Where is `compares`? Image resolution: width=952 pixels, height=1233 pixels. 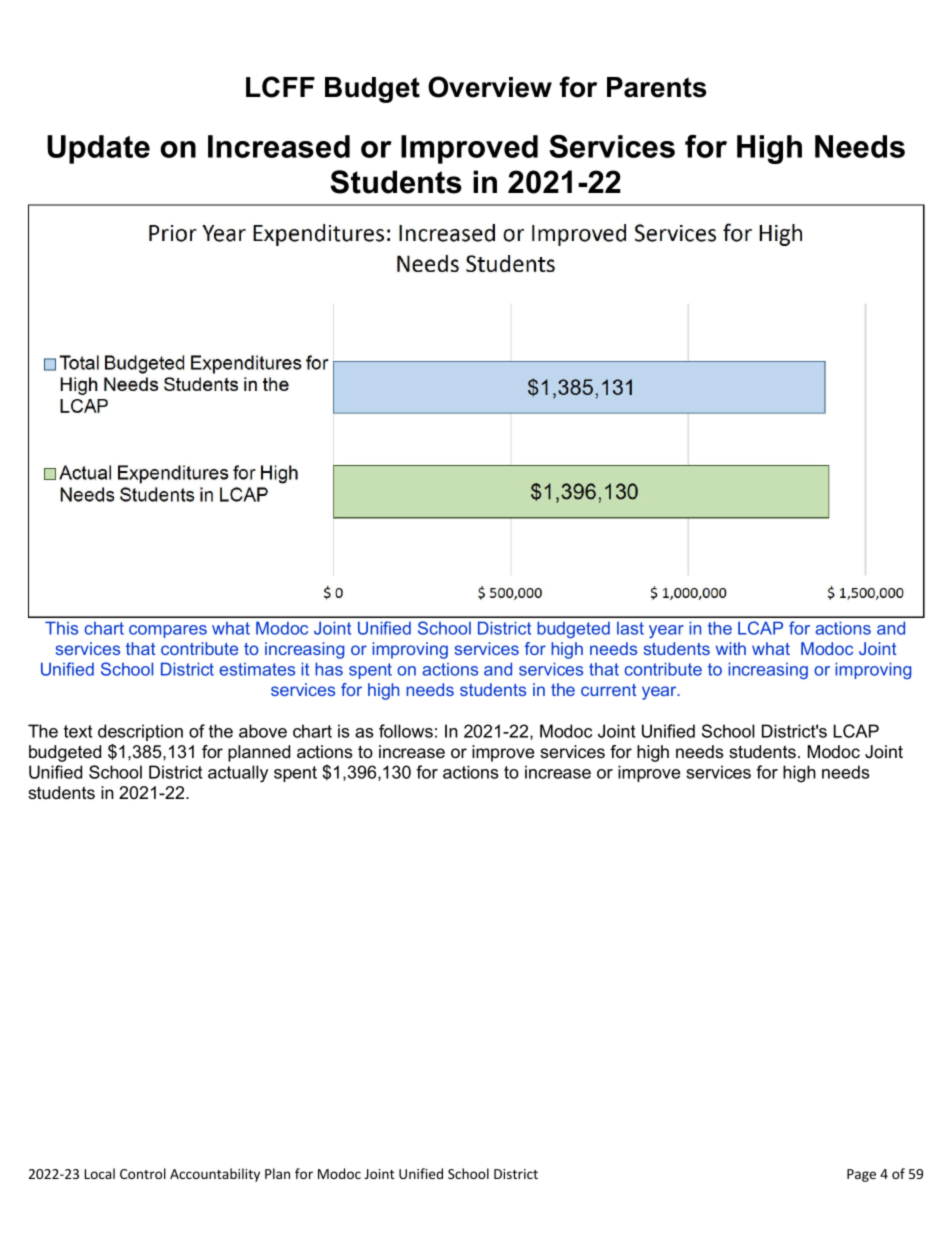 compares is located at coordinates (168, 631).
